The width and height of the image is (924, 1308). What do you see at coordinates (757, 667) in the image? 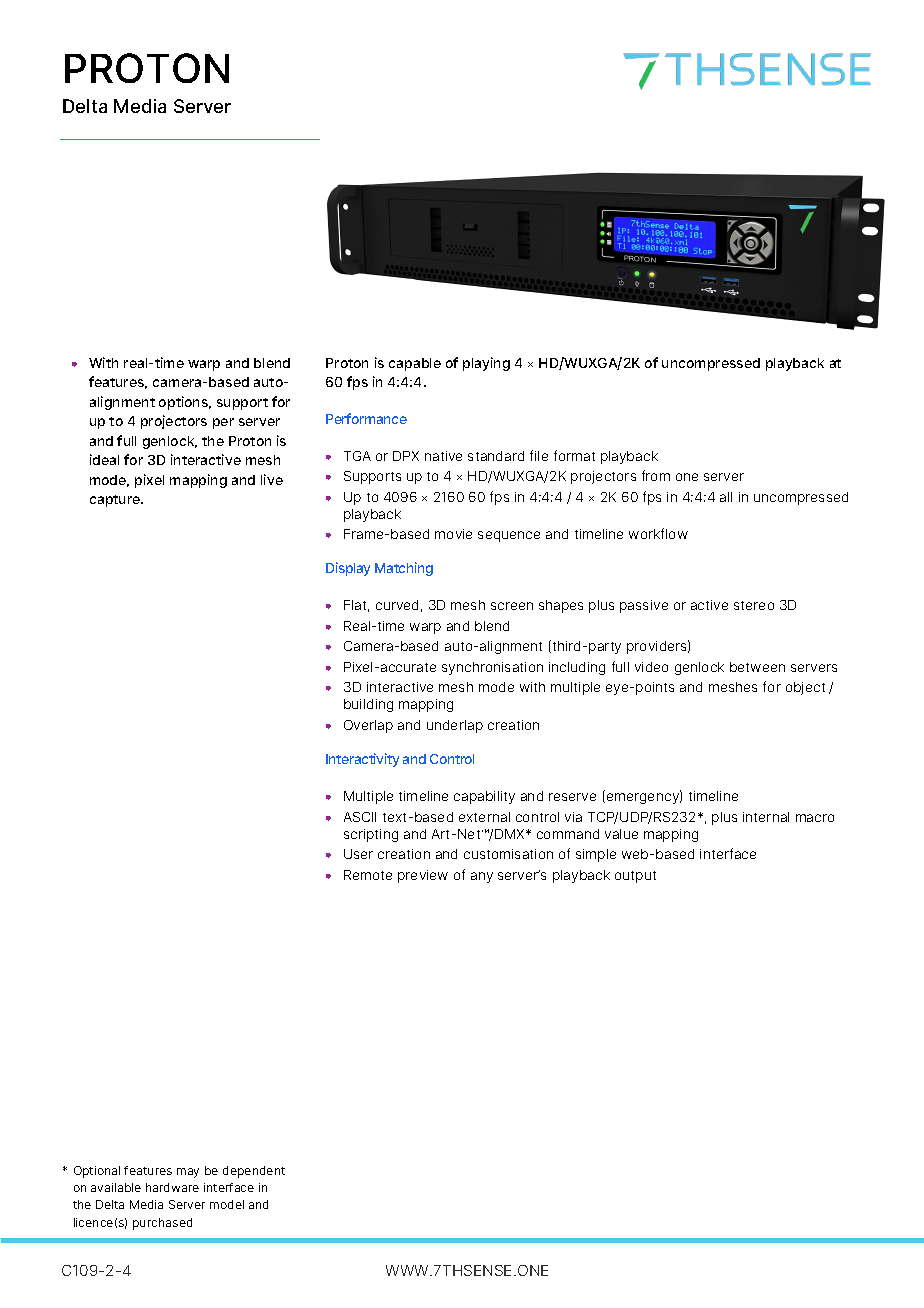
I see `between` at bounding box center [757, 667].
